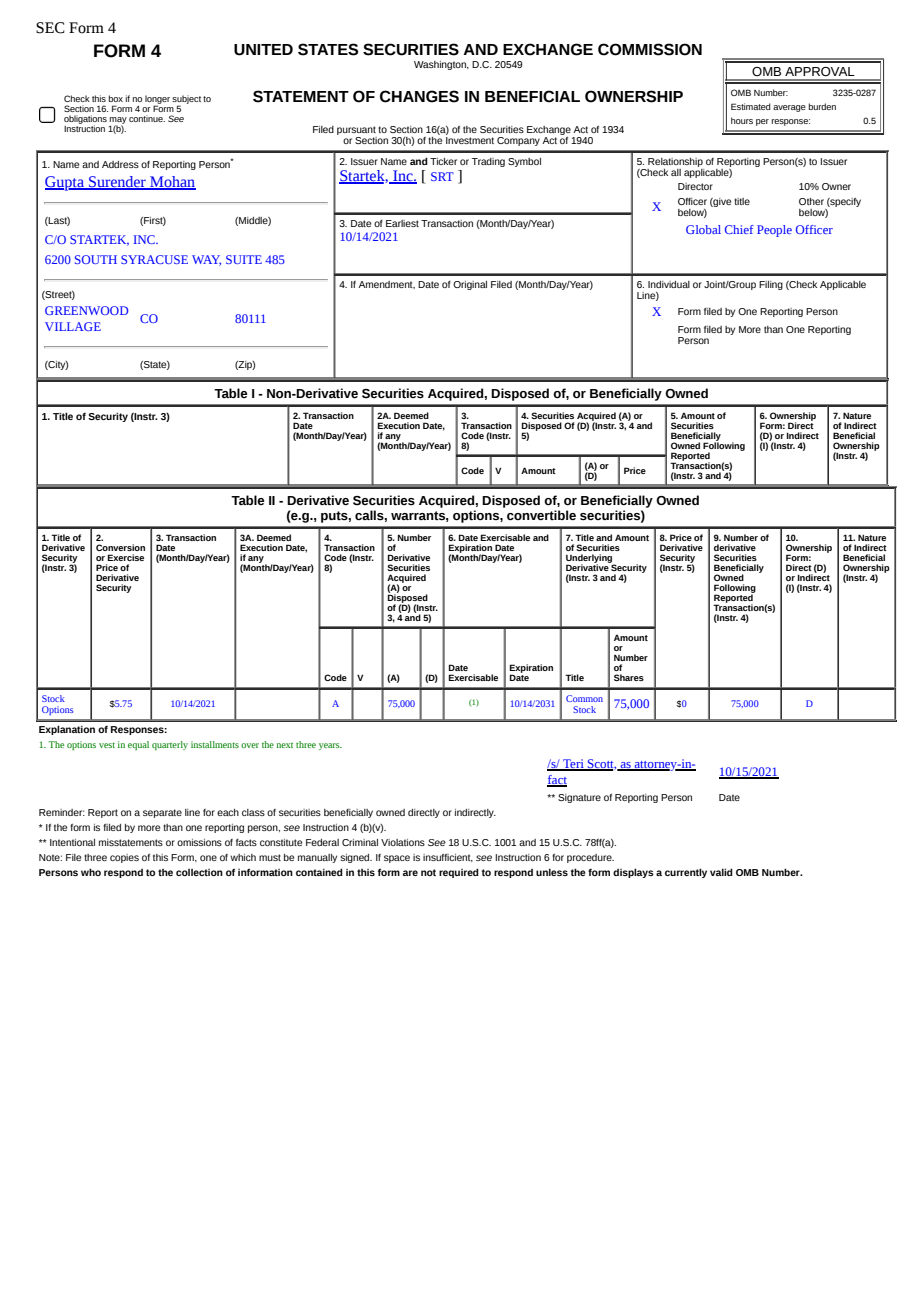 This screenshot has width=924, height=1308. Describe the element at coordinates (441, 65) in the screenshot. I see `Washington` at that location.
